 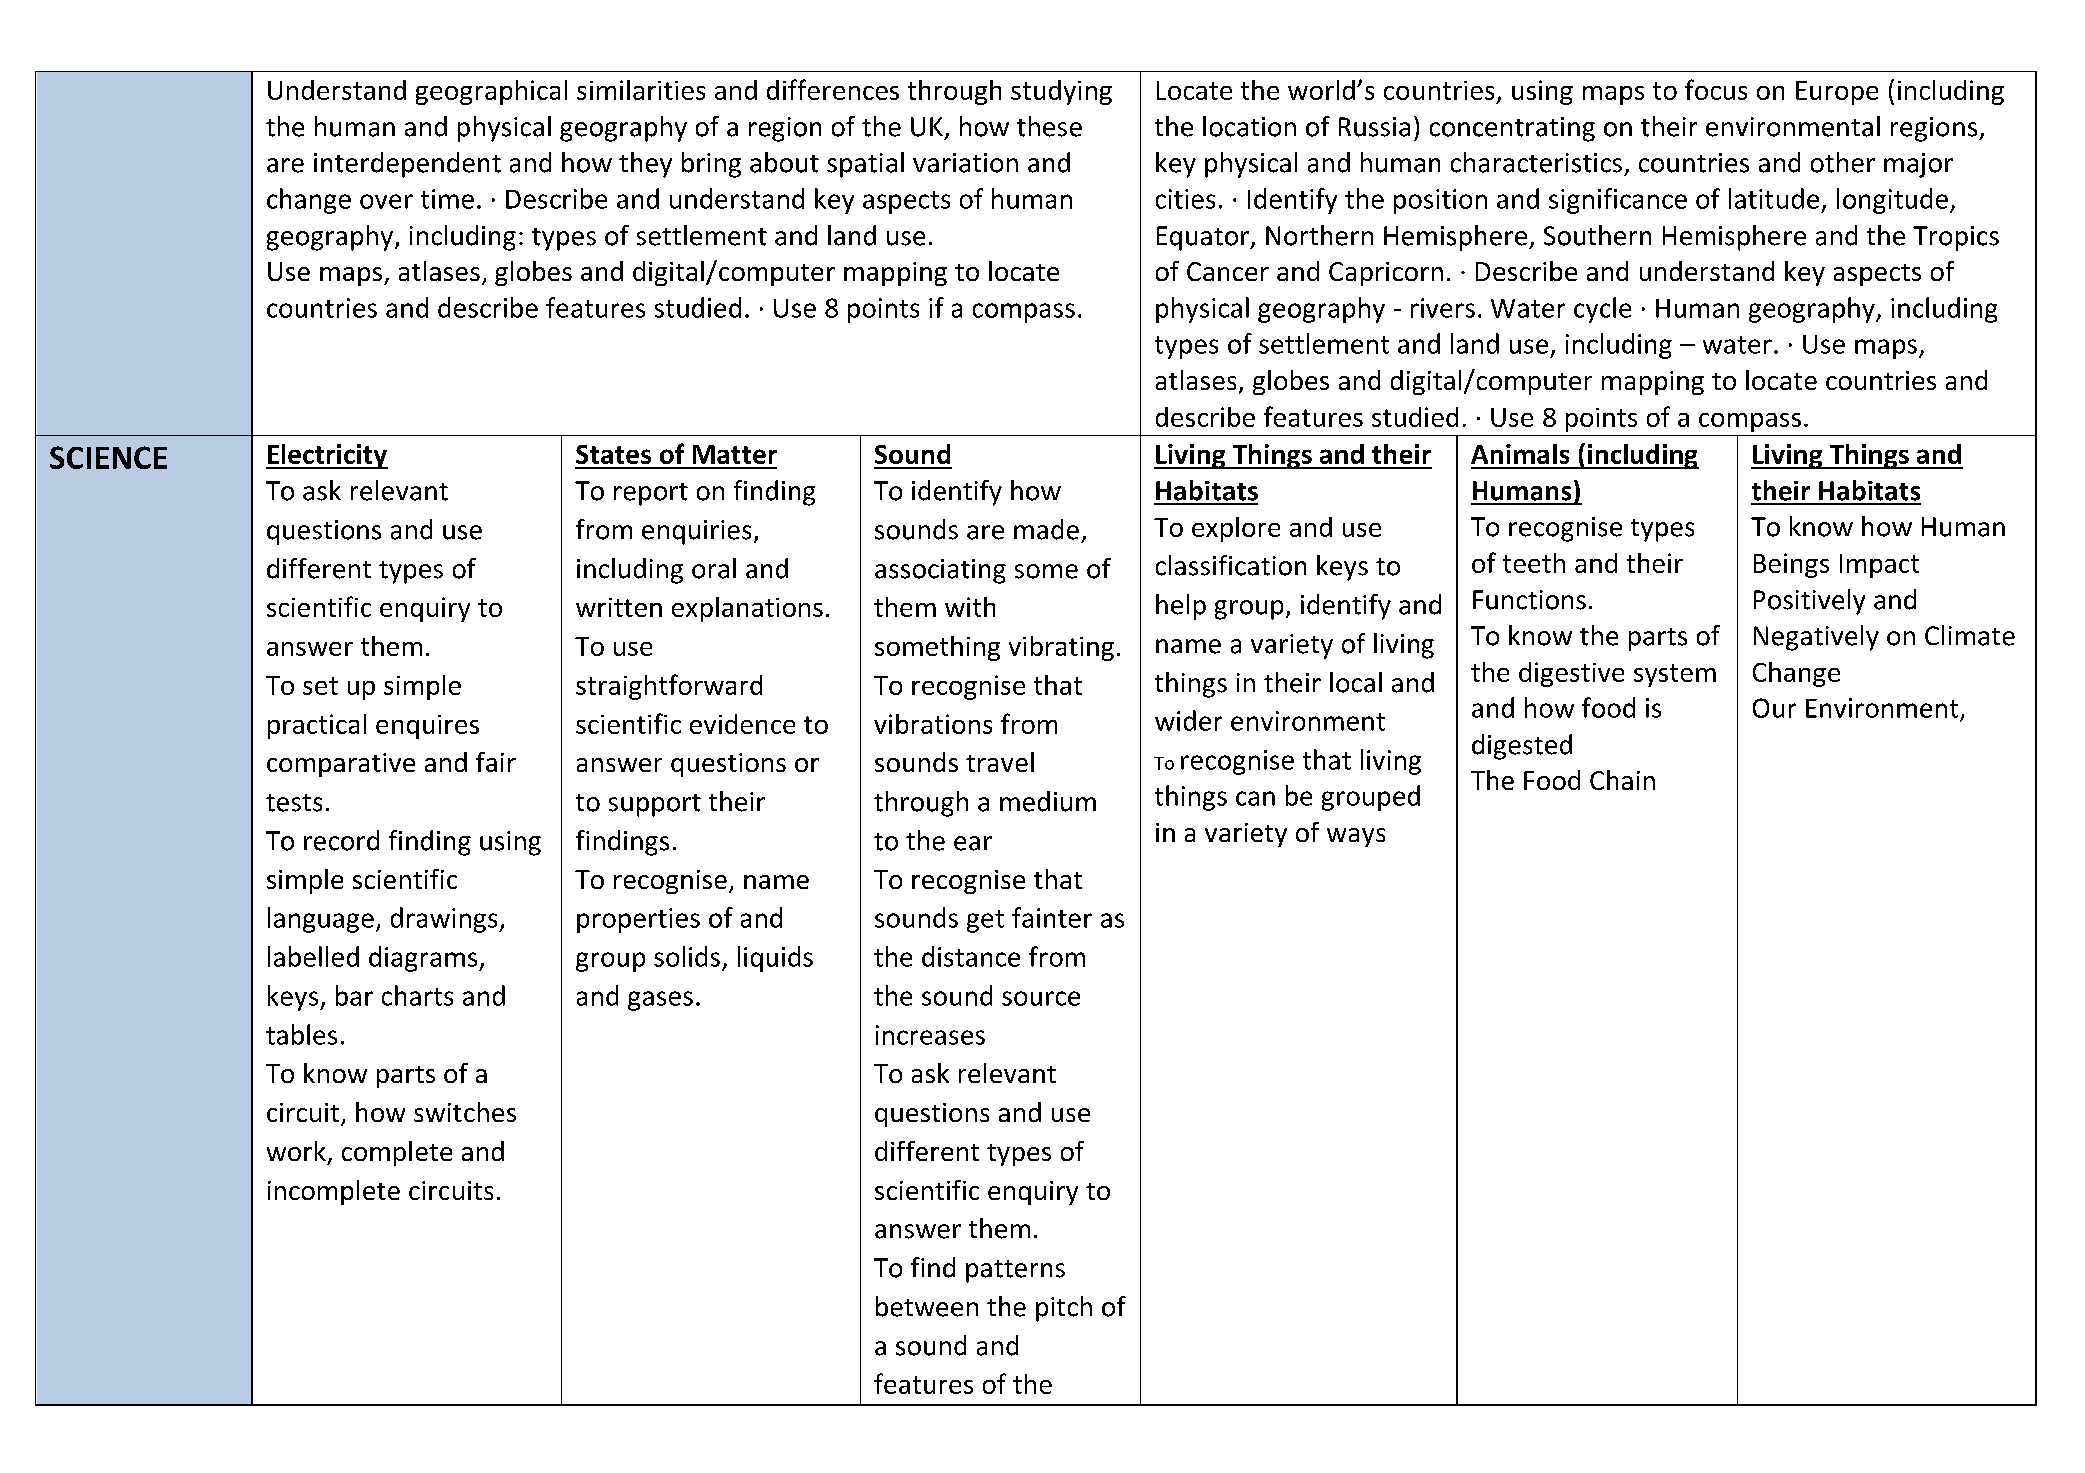 What do you see at coordinates (1049, 126) in the screenshot?
I see `these` at bounding box center [1049, 126].
